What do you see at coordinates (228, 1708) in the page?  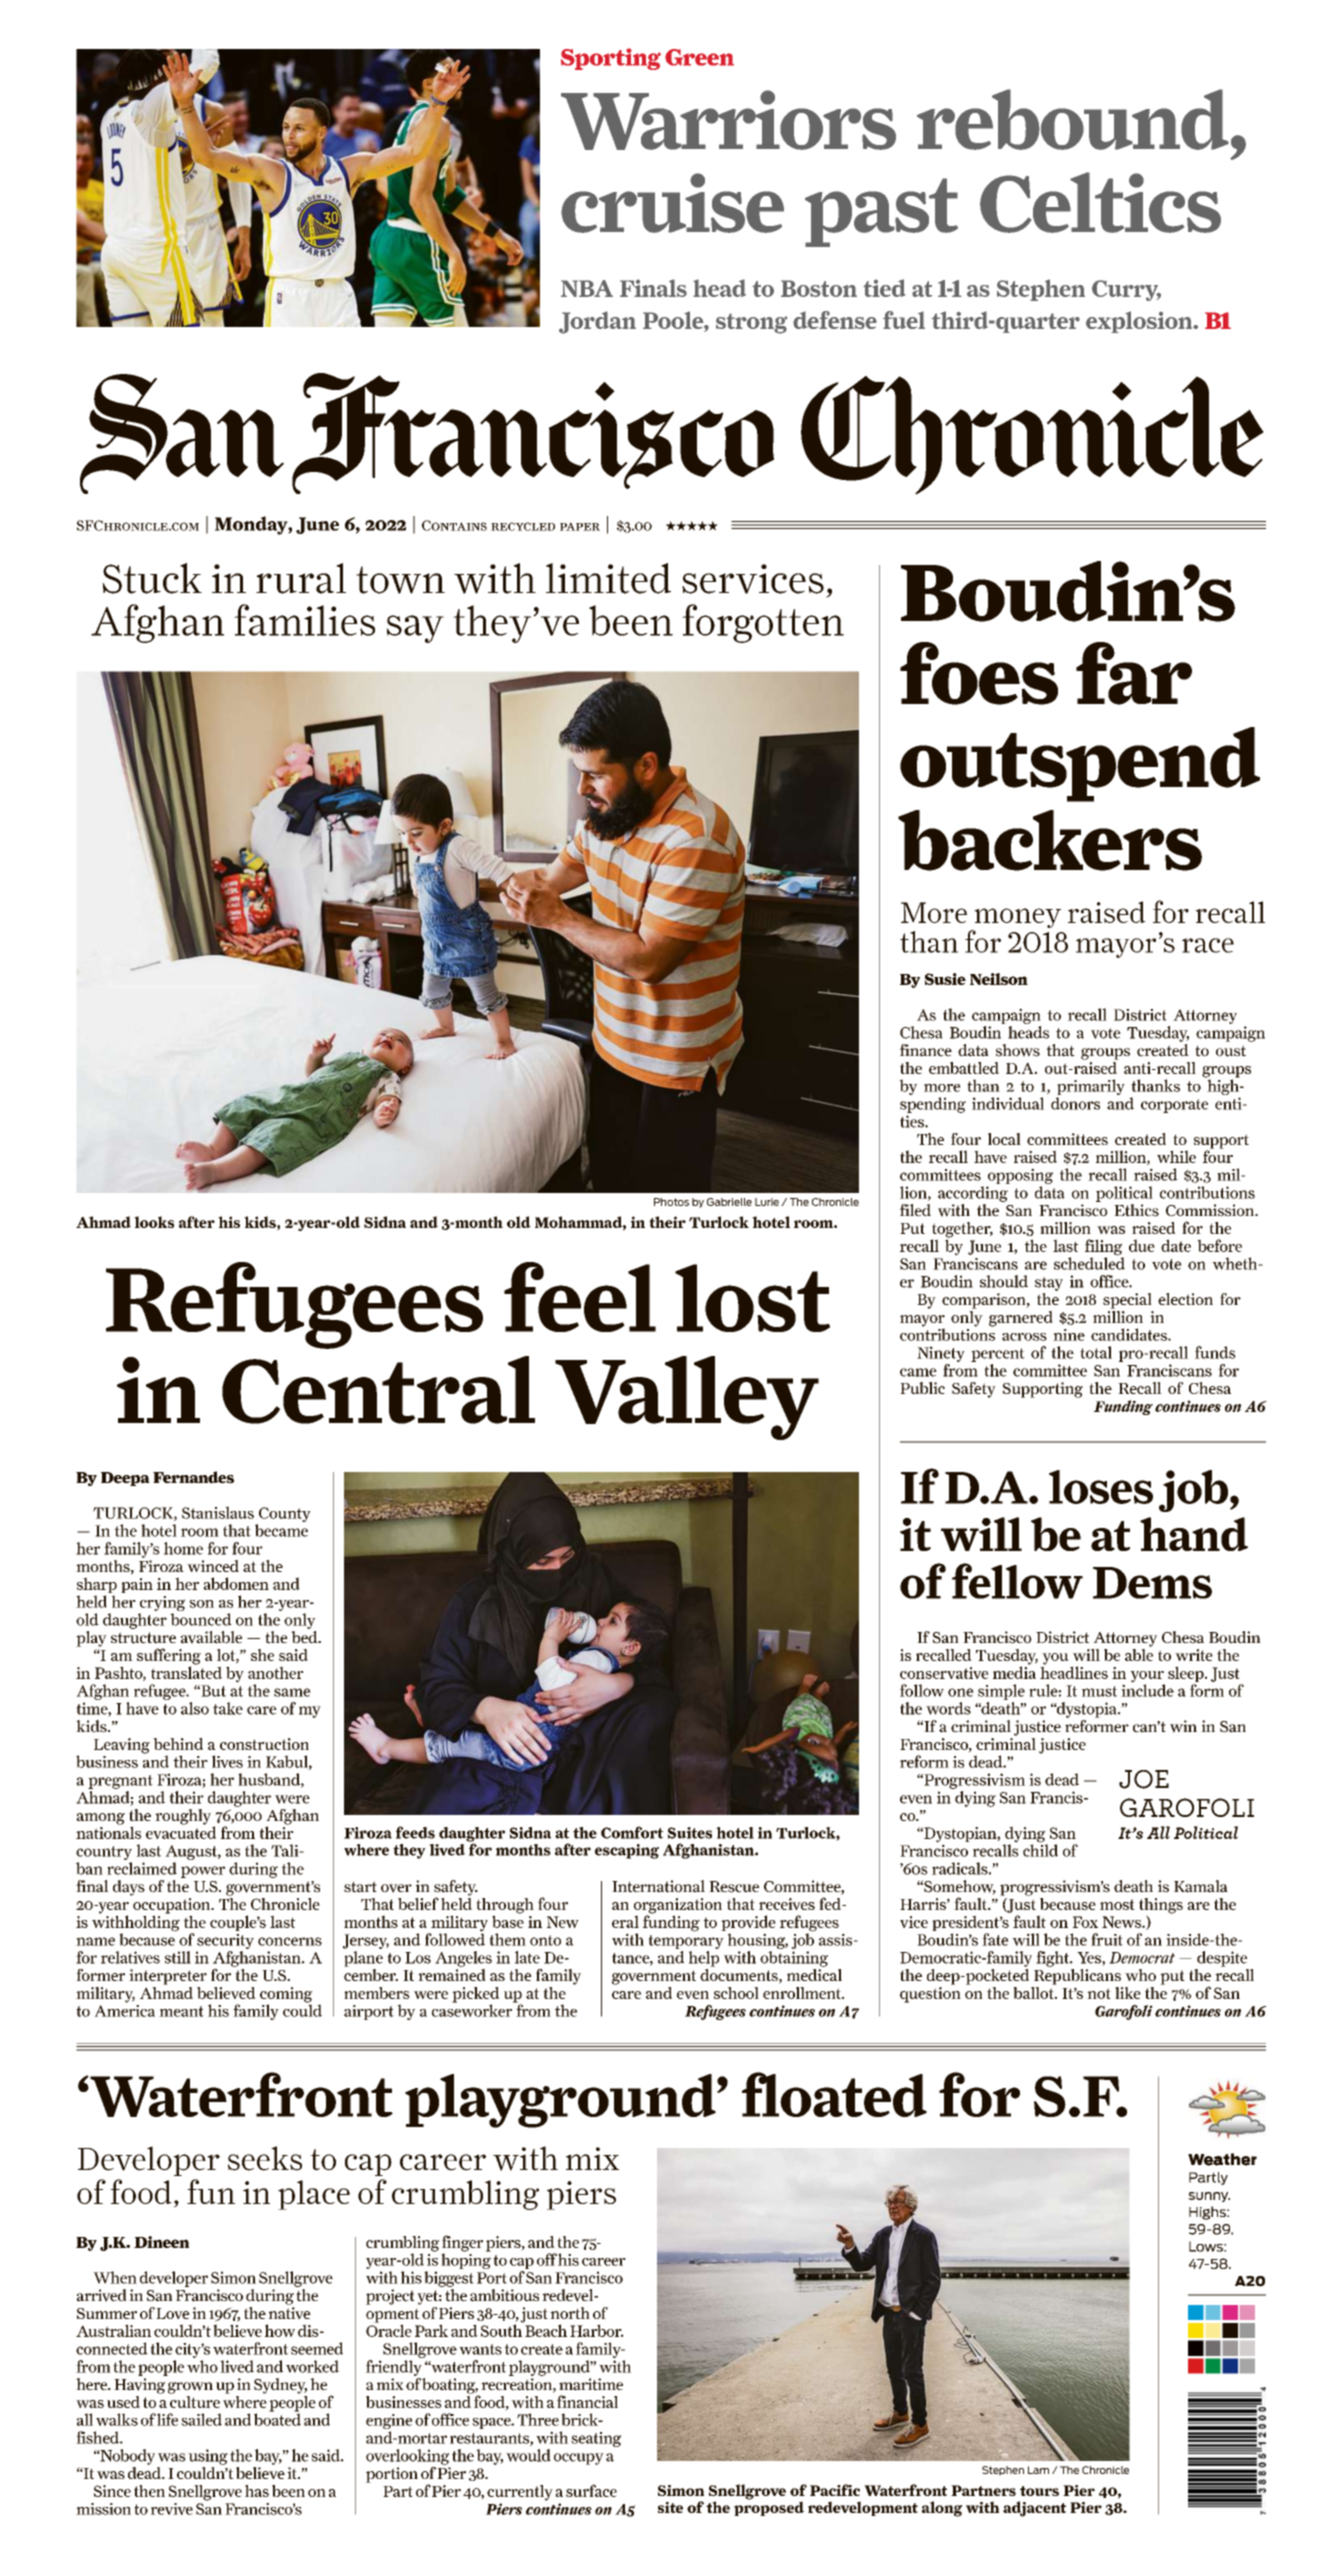 I see `take` at bounding box center [228, 1708].
